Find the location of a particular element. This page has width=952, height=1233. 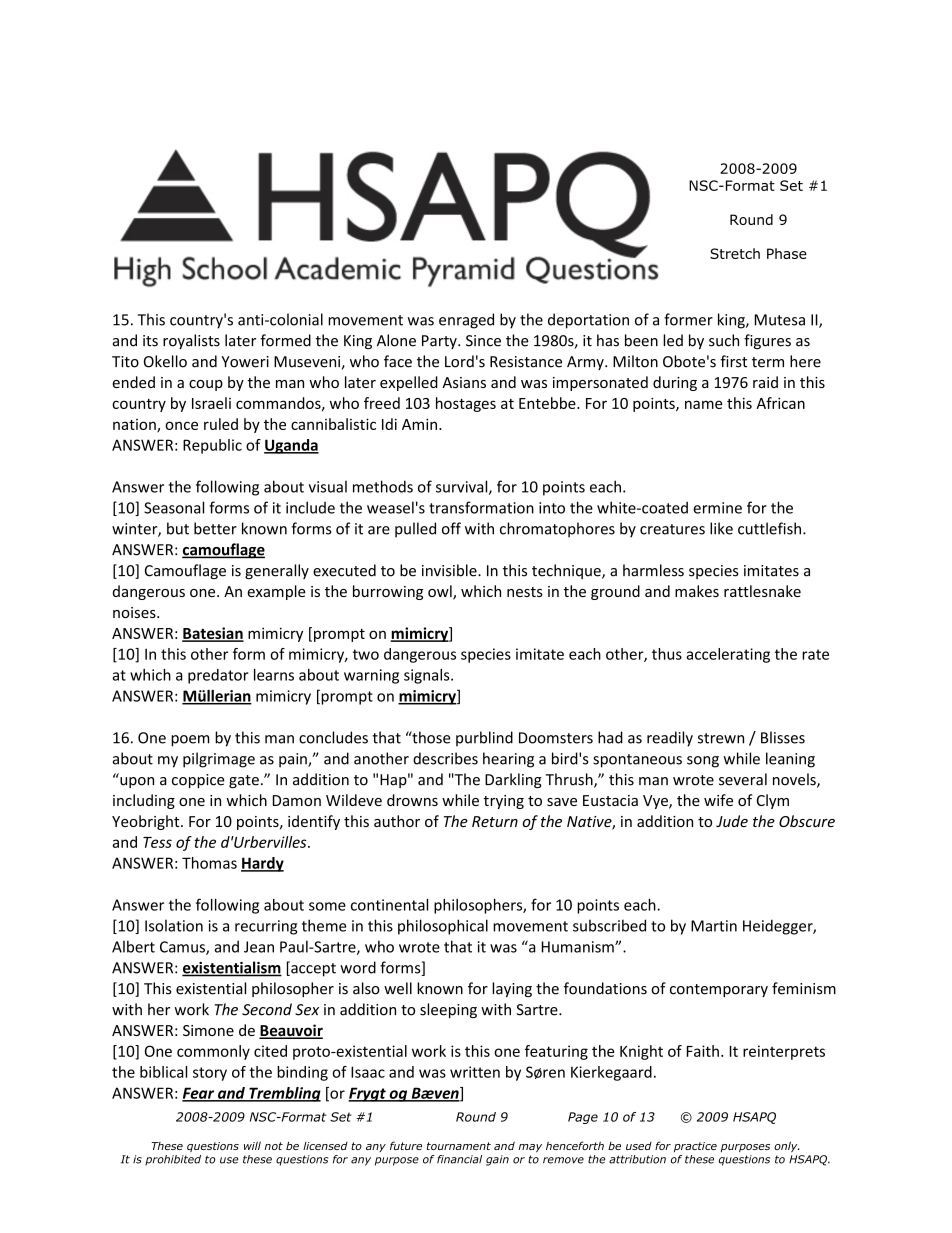

Stretch is located at coordinates (735, 253).
